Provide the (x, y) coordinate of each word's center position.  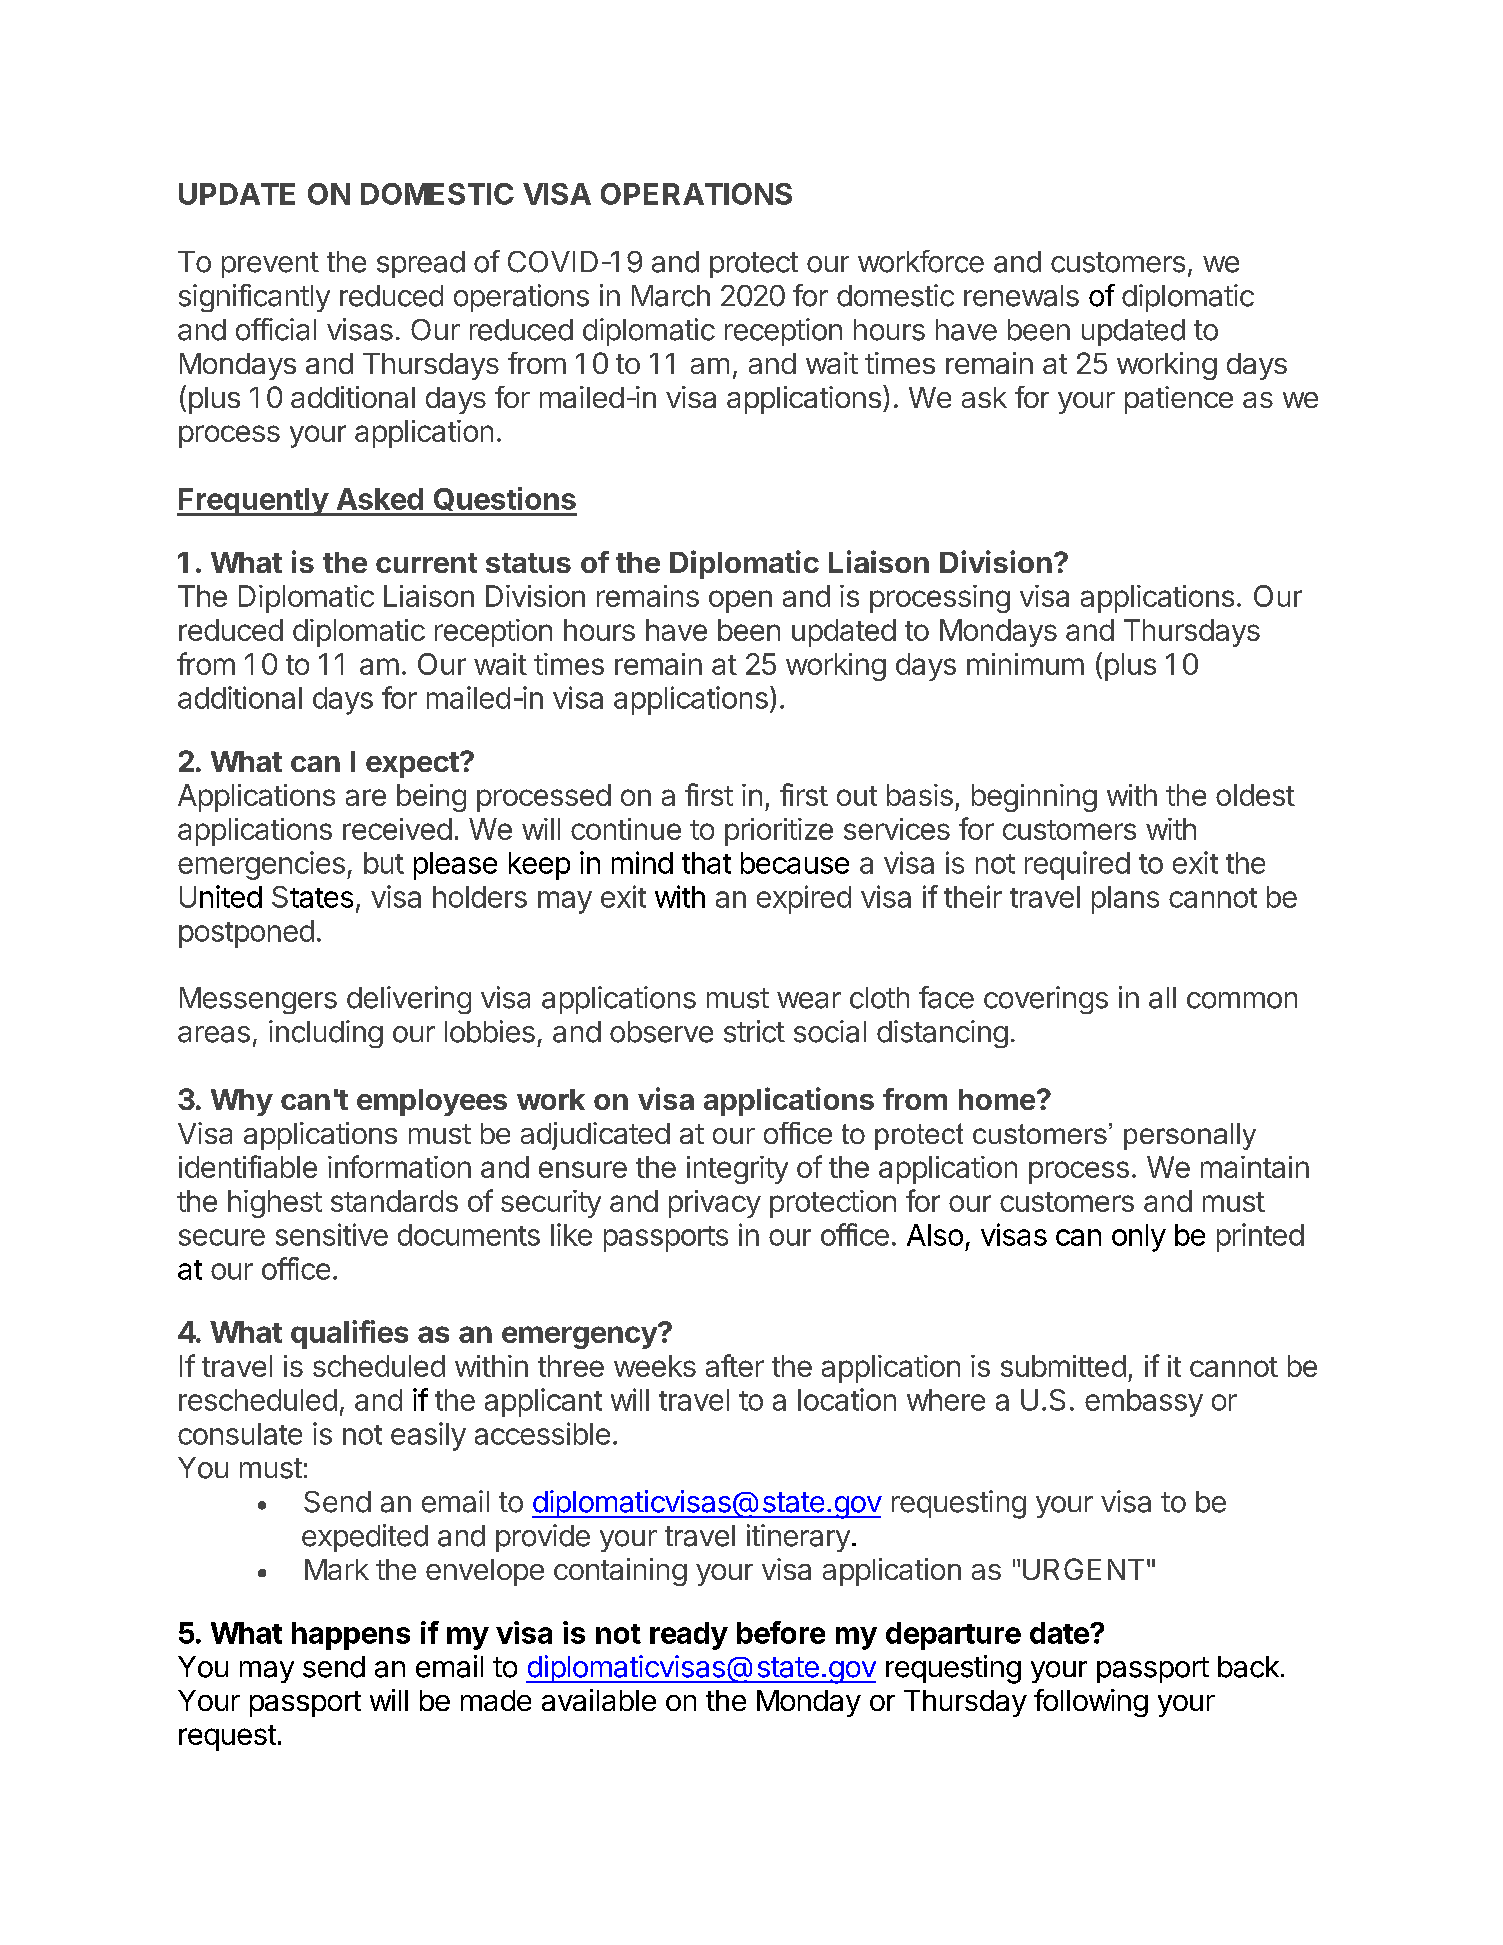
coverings (1046, 1000)
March (671, 296)
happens (351, 1636)
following (1091, 1703)
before (781, 1632)
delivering (409, 1000)
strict (754, 1031)
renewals (1021, 296)
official (276, 329)
